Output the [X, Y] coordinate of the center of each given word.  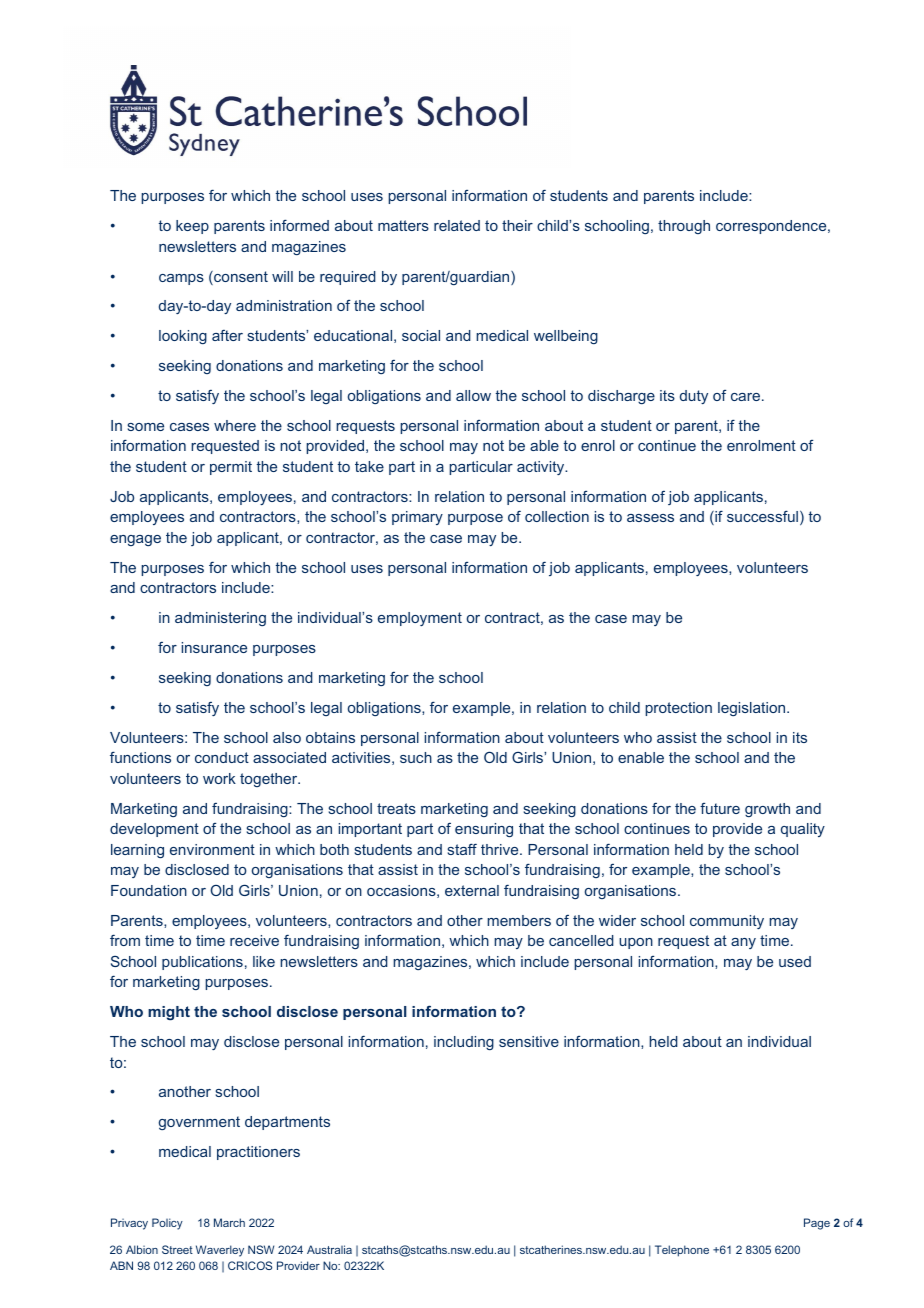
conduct [222, 757]
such [416, 757]
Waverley [220, 1251]
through [684, 227]
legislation [753, 709]
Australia [329, 1249]
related [457, 225]
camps [181, 279]
